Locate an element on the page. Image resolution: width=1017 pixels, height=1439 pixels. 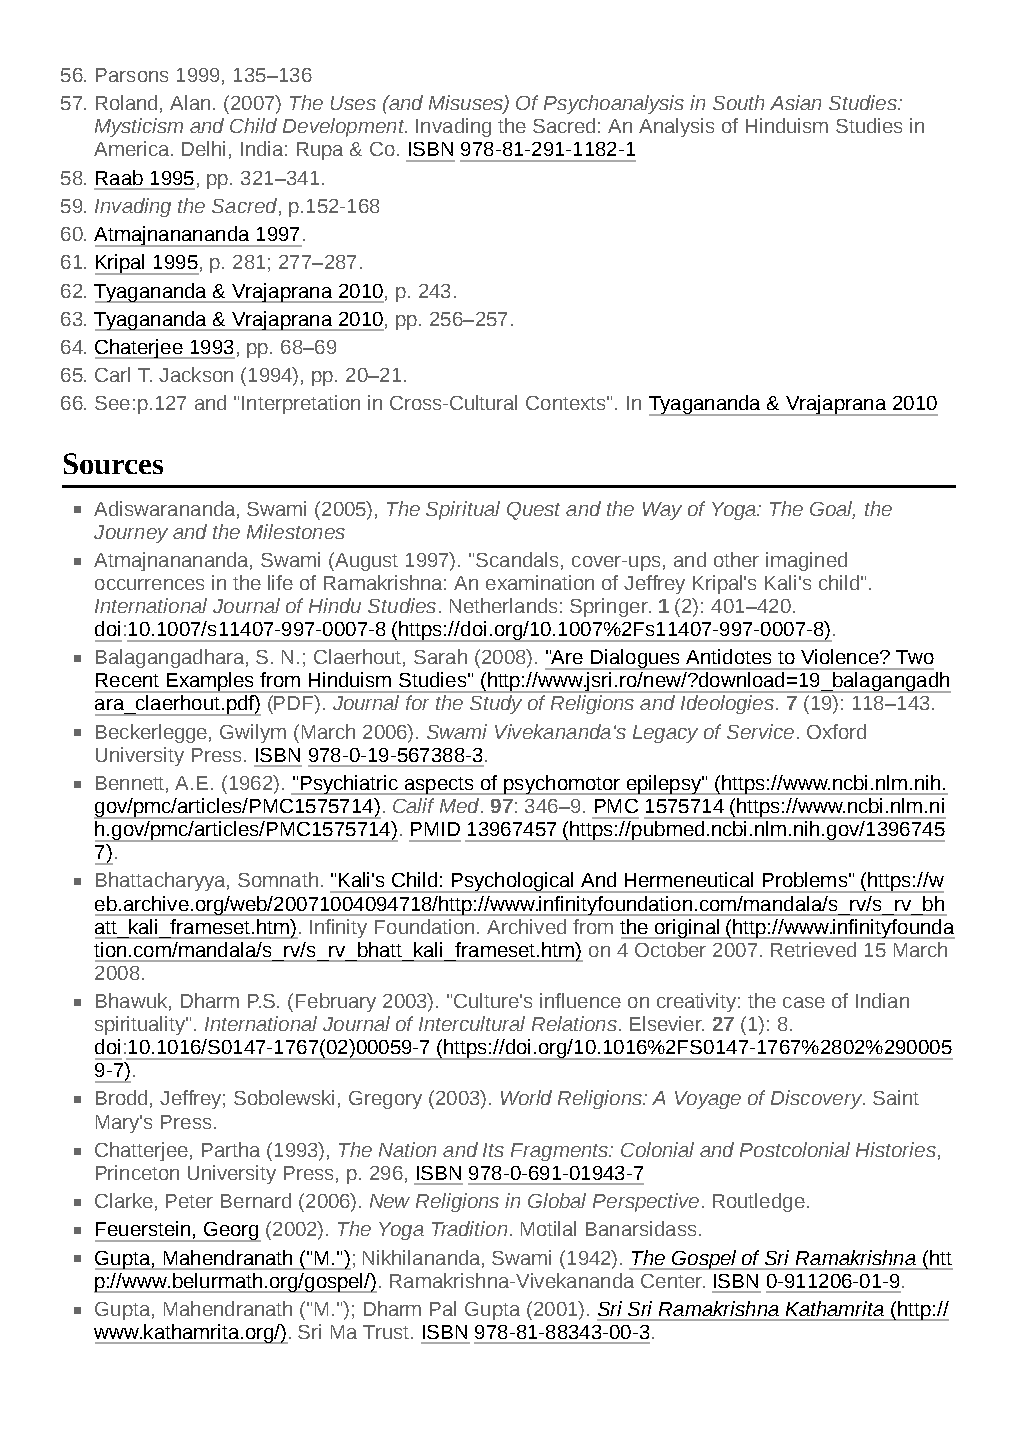
Psychiatric is located at coordinates (349, 785).
